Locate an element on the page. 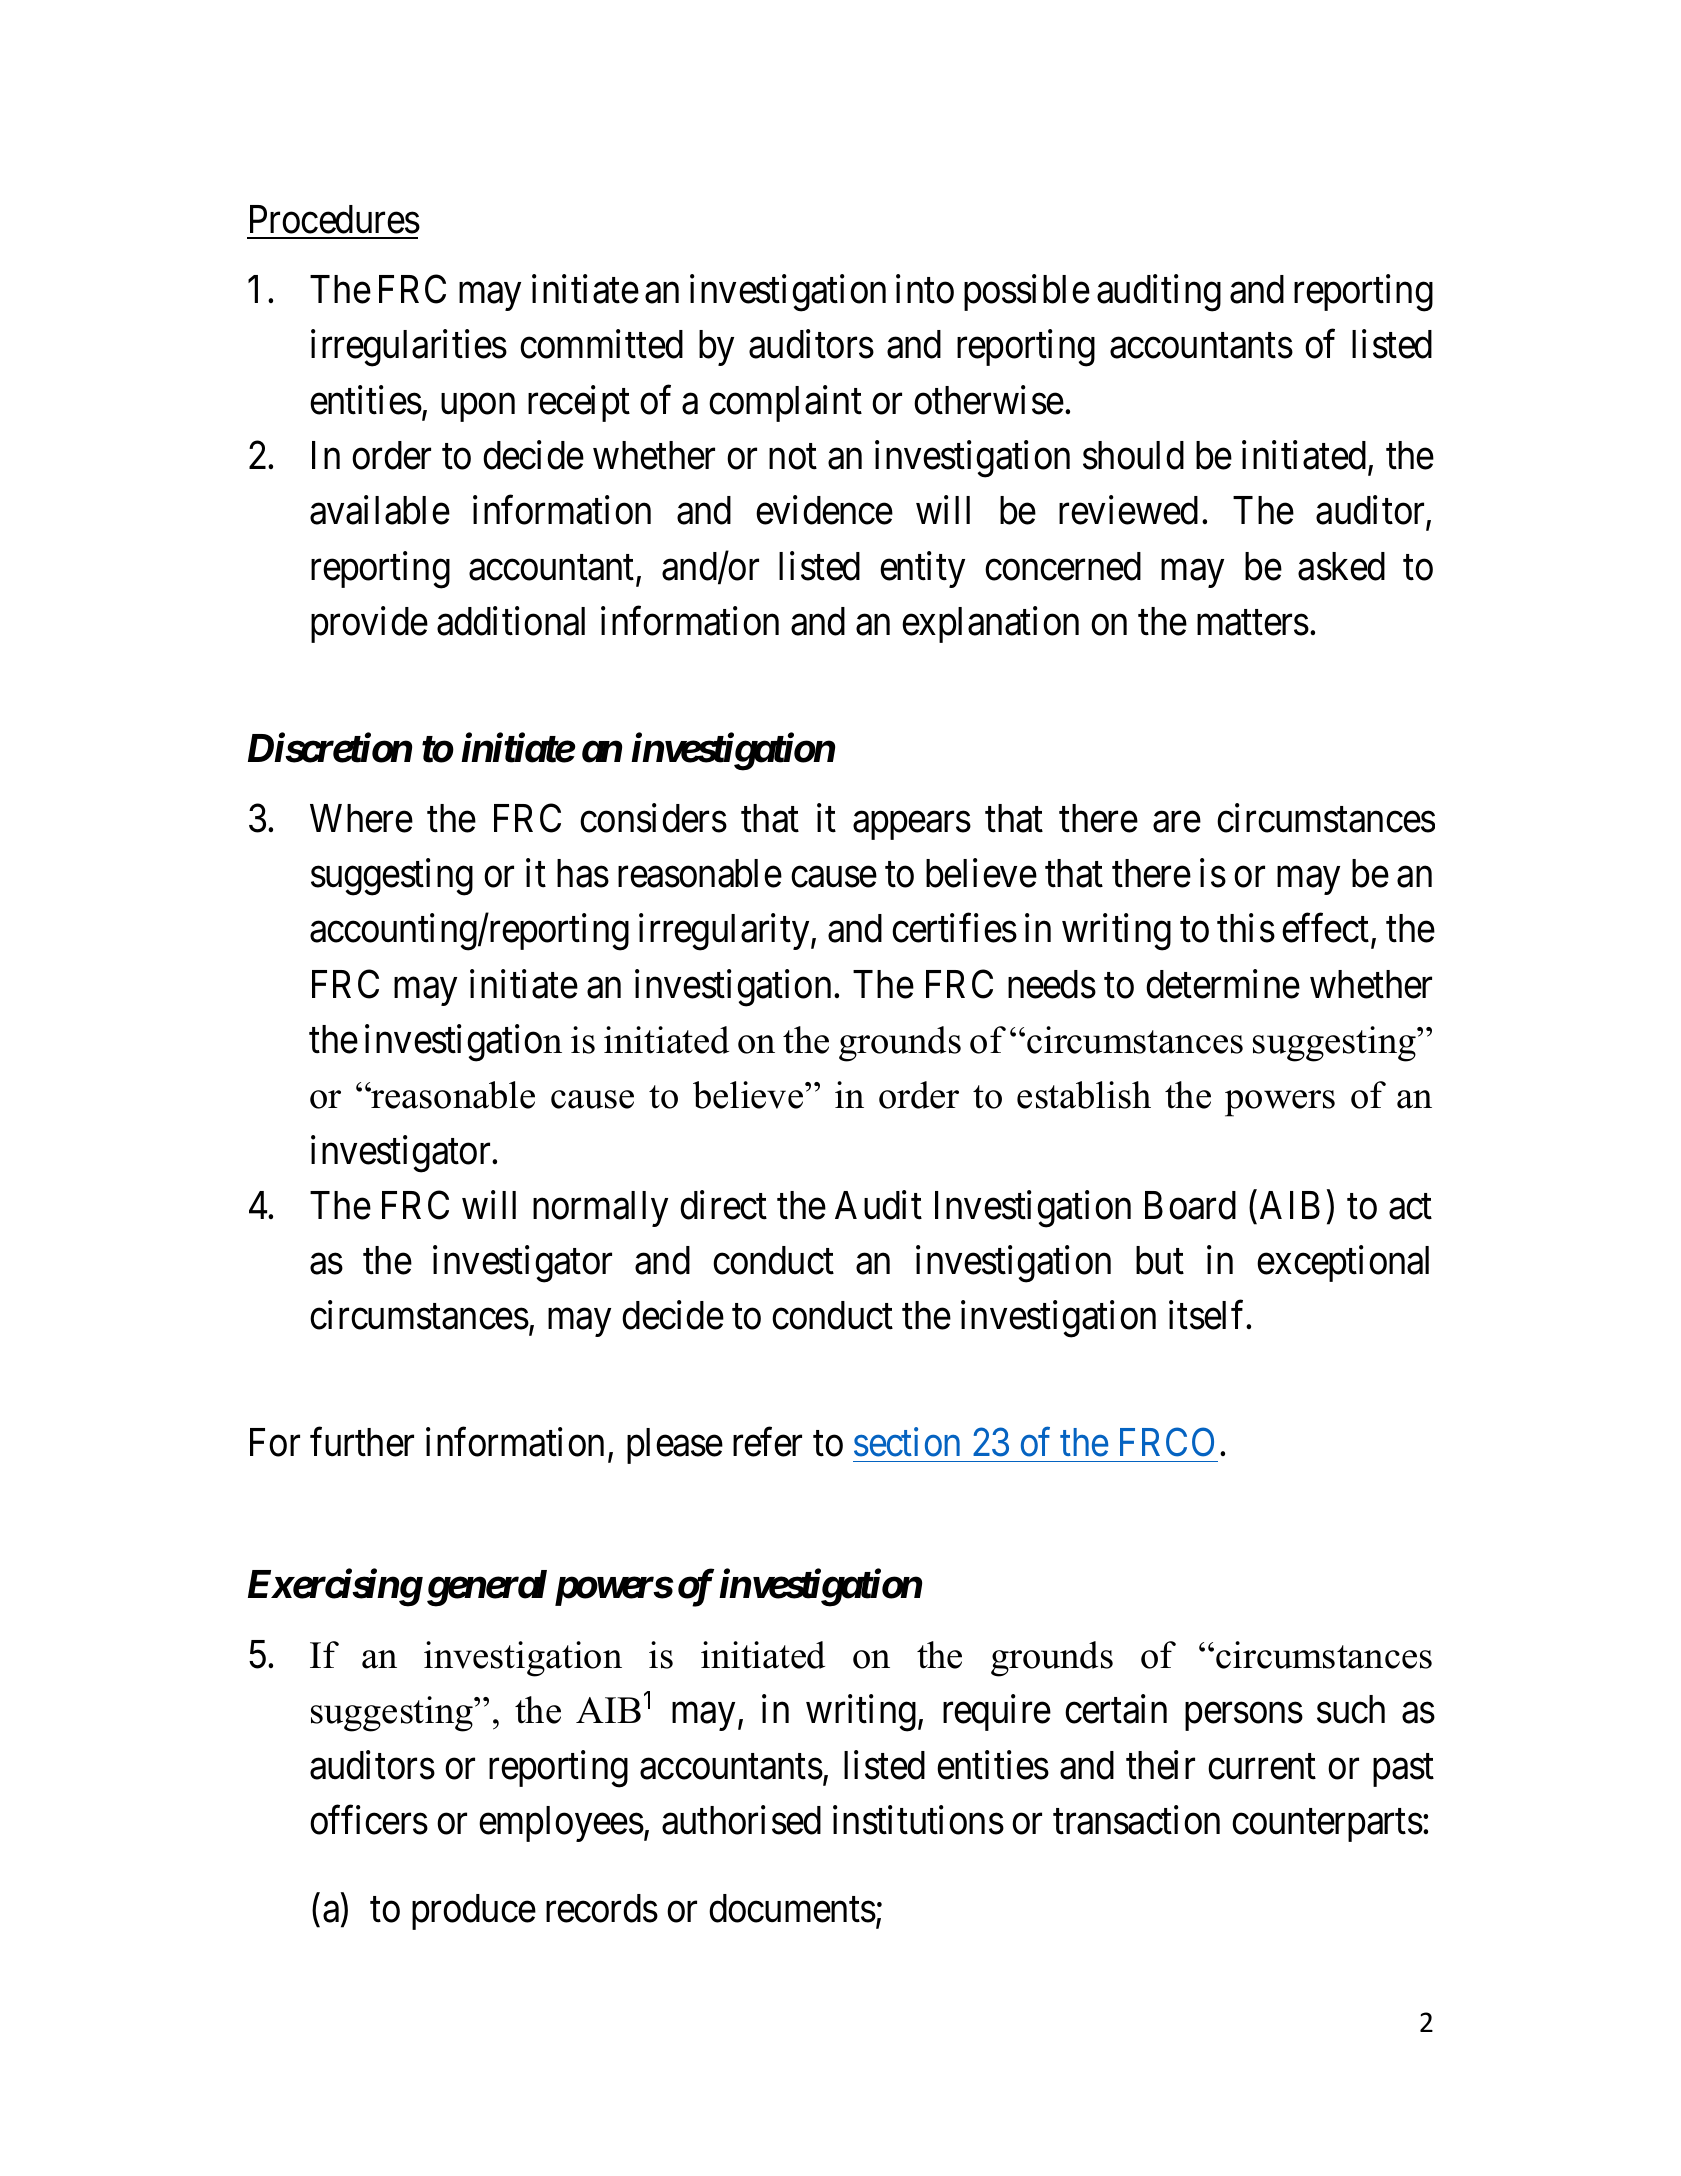 This document has width=1681, height=2176. establish is located at coordinates (1084, 1095).
